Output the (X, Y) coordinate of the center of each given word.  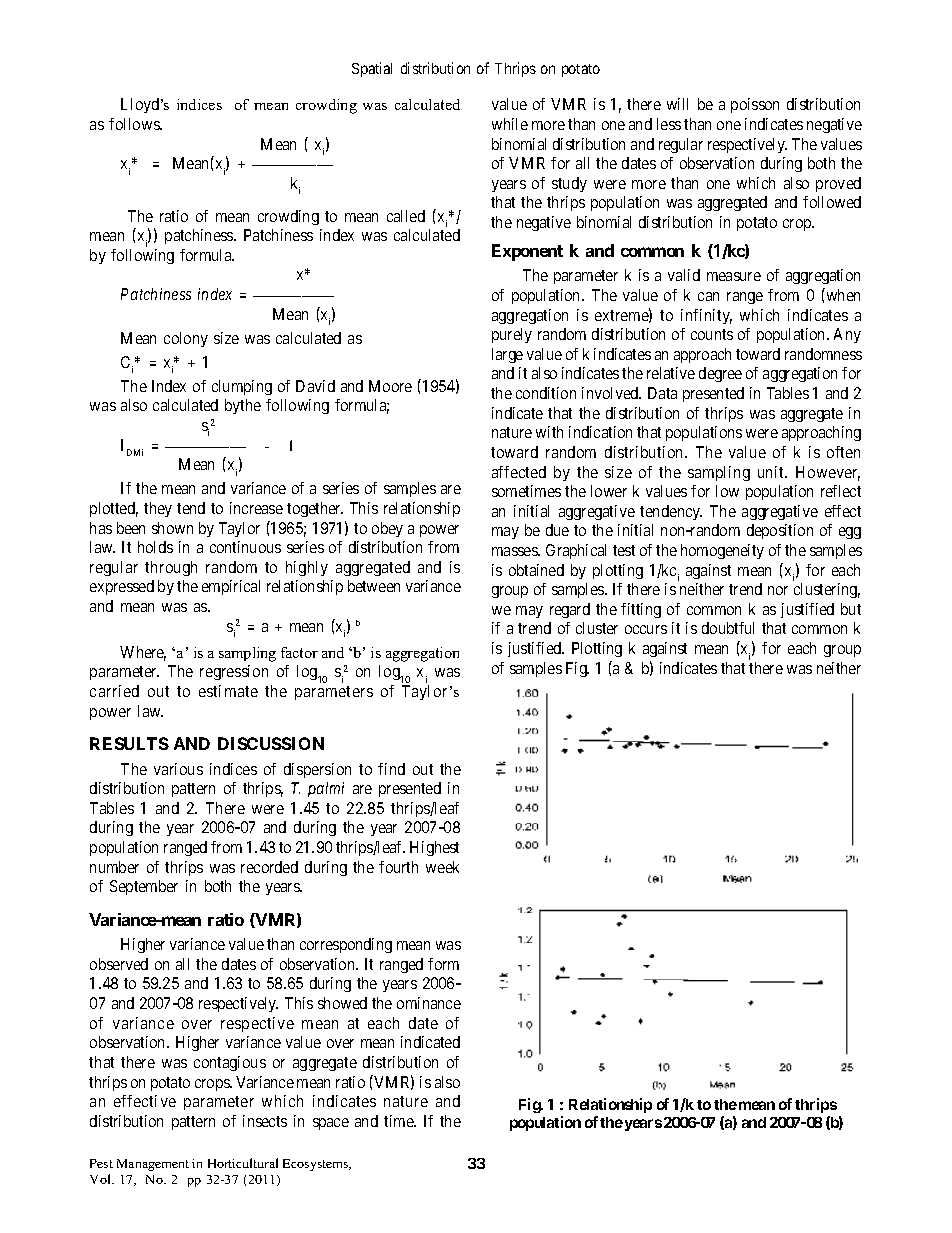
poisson (755, 105)
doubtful (728, 628)
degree (720, 374)
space (331, 1124)
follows (135, 124)
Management (153, 1165)
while (510, 124)
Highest (434, 848)
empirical (231, 587)
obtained (536, 570)
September (144, 887)
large (507, 355)
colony (186, 339)
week (442, 867)
